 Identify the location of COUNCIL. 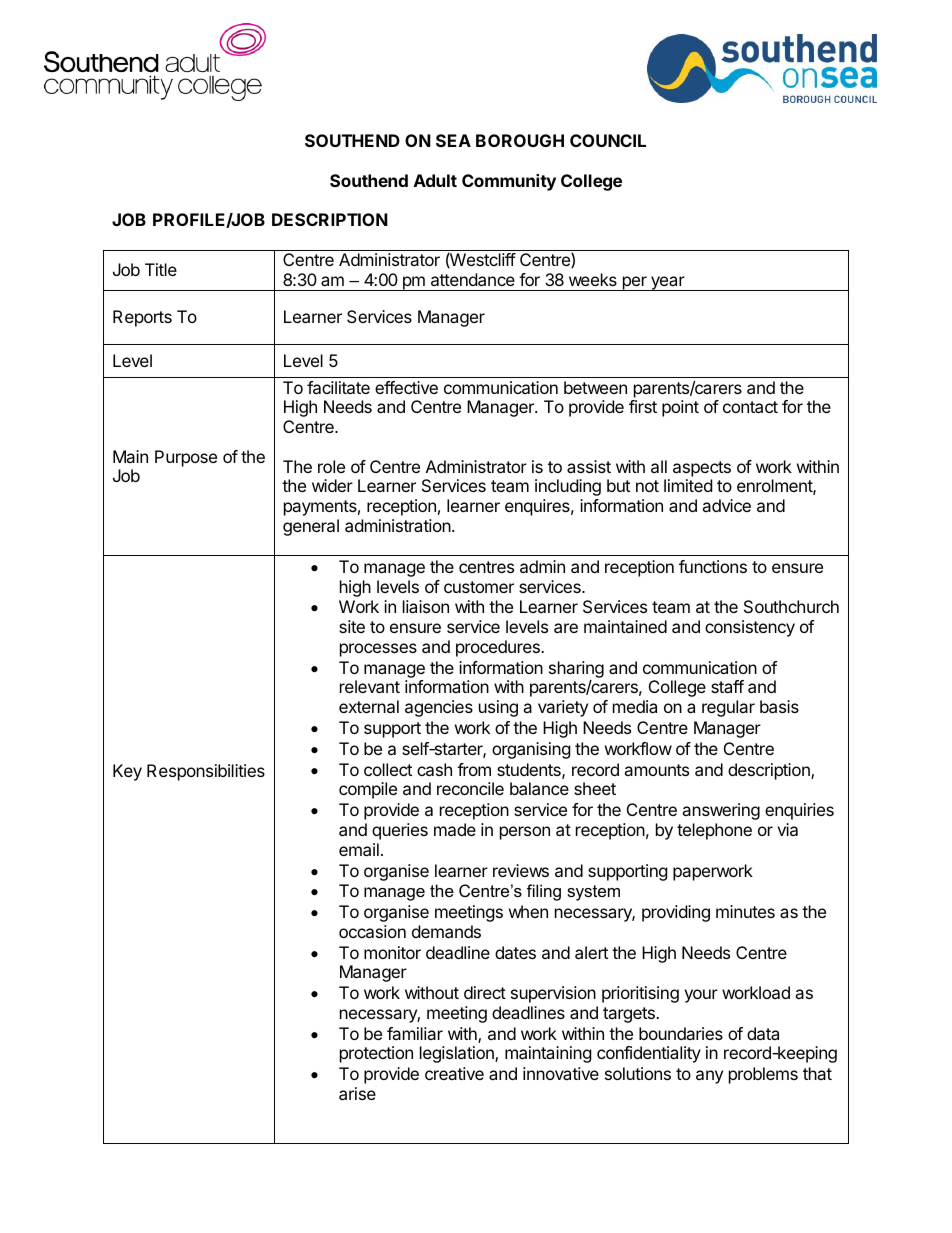
(608, 140).
